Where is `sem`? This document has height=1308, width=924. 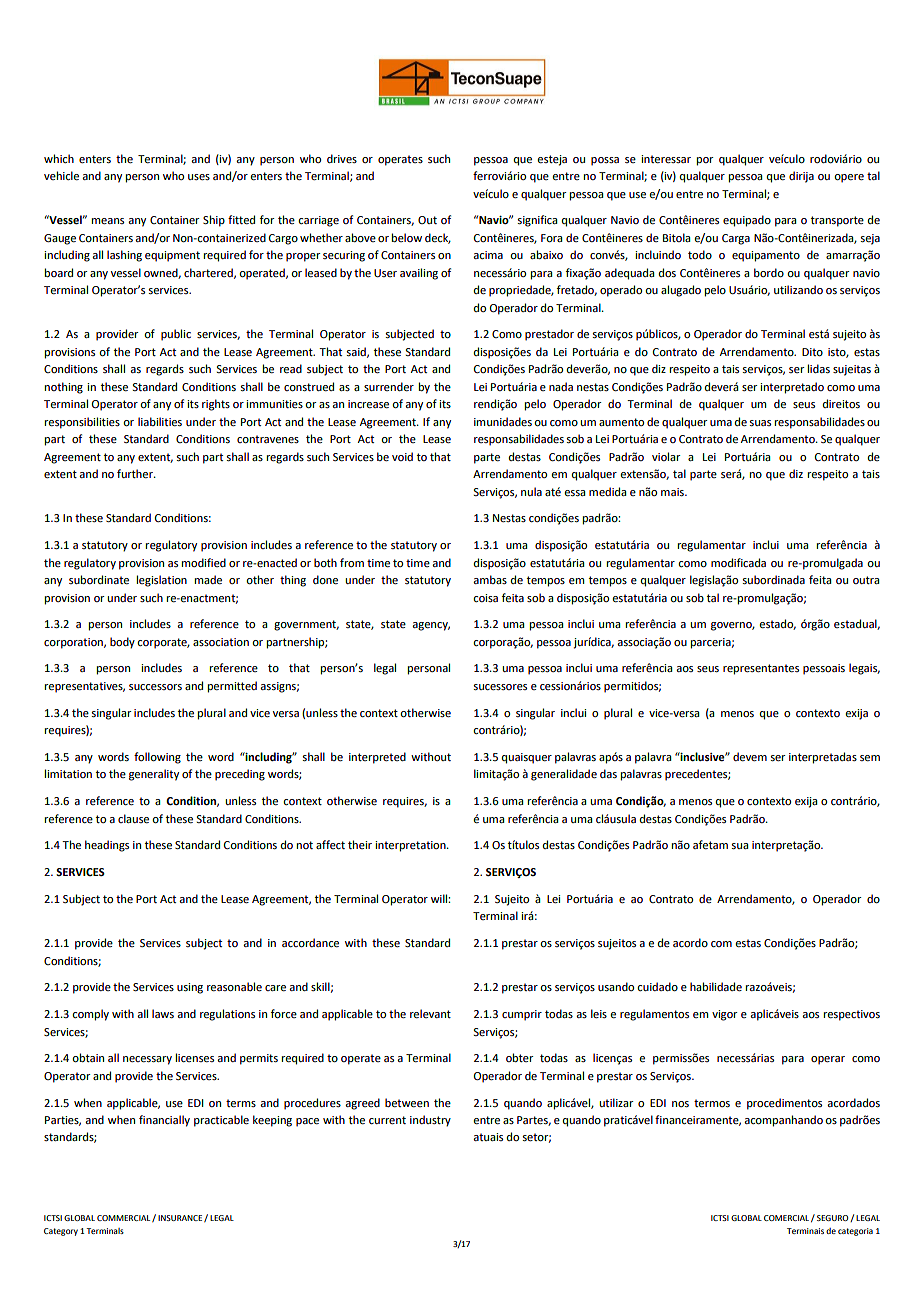 sem is located at coordinates (870, 758).
